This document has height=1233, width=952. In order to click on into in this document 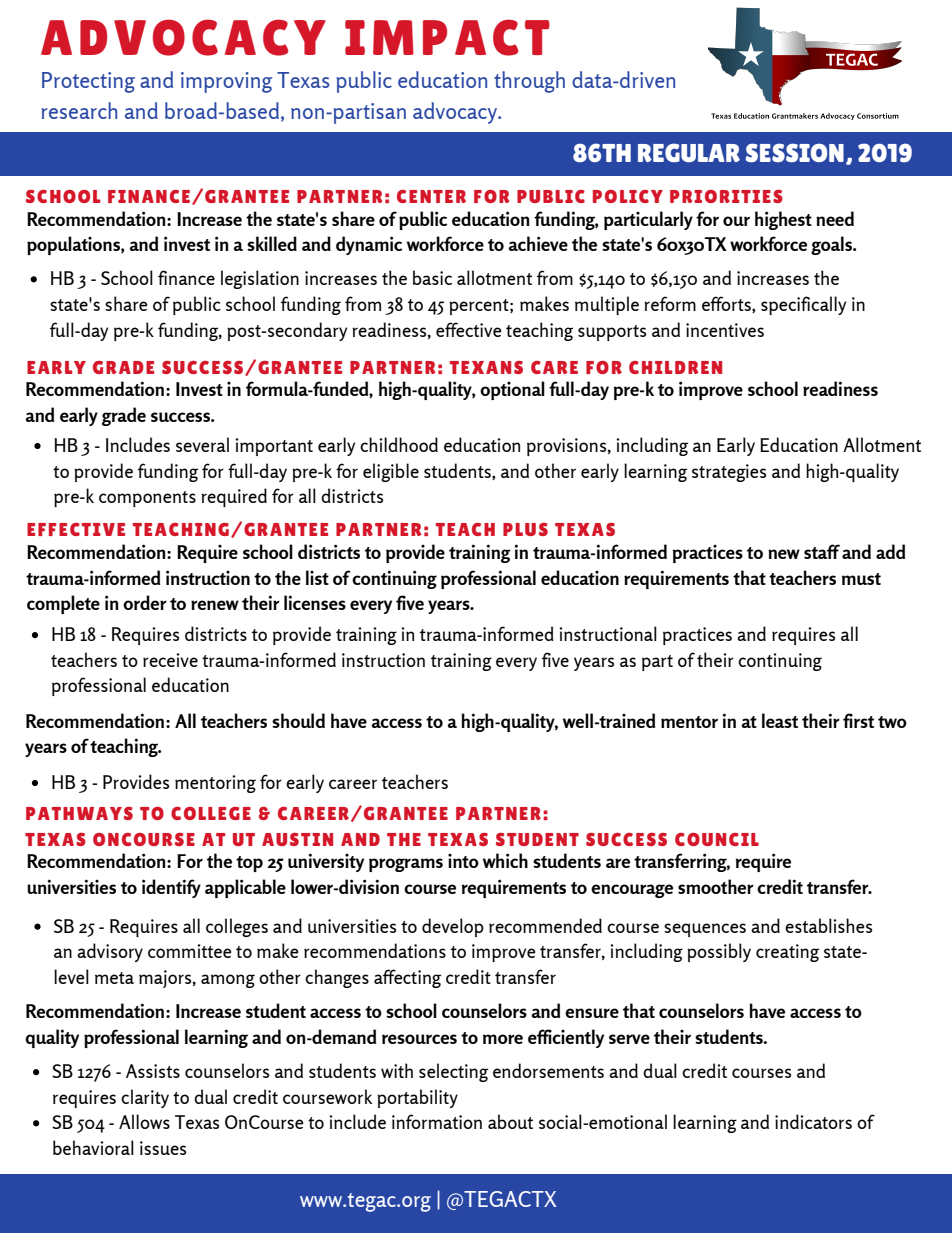, I will do `click(463, 861)`.
